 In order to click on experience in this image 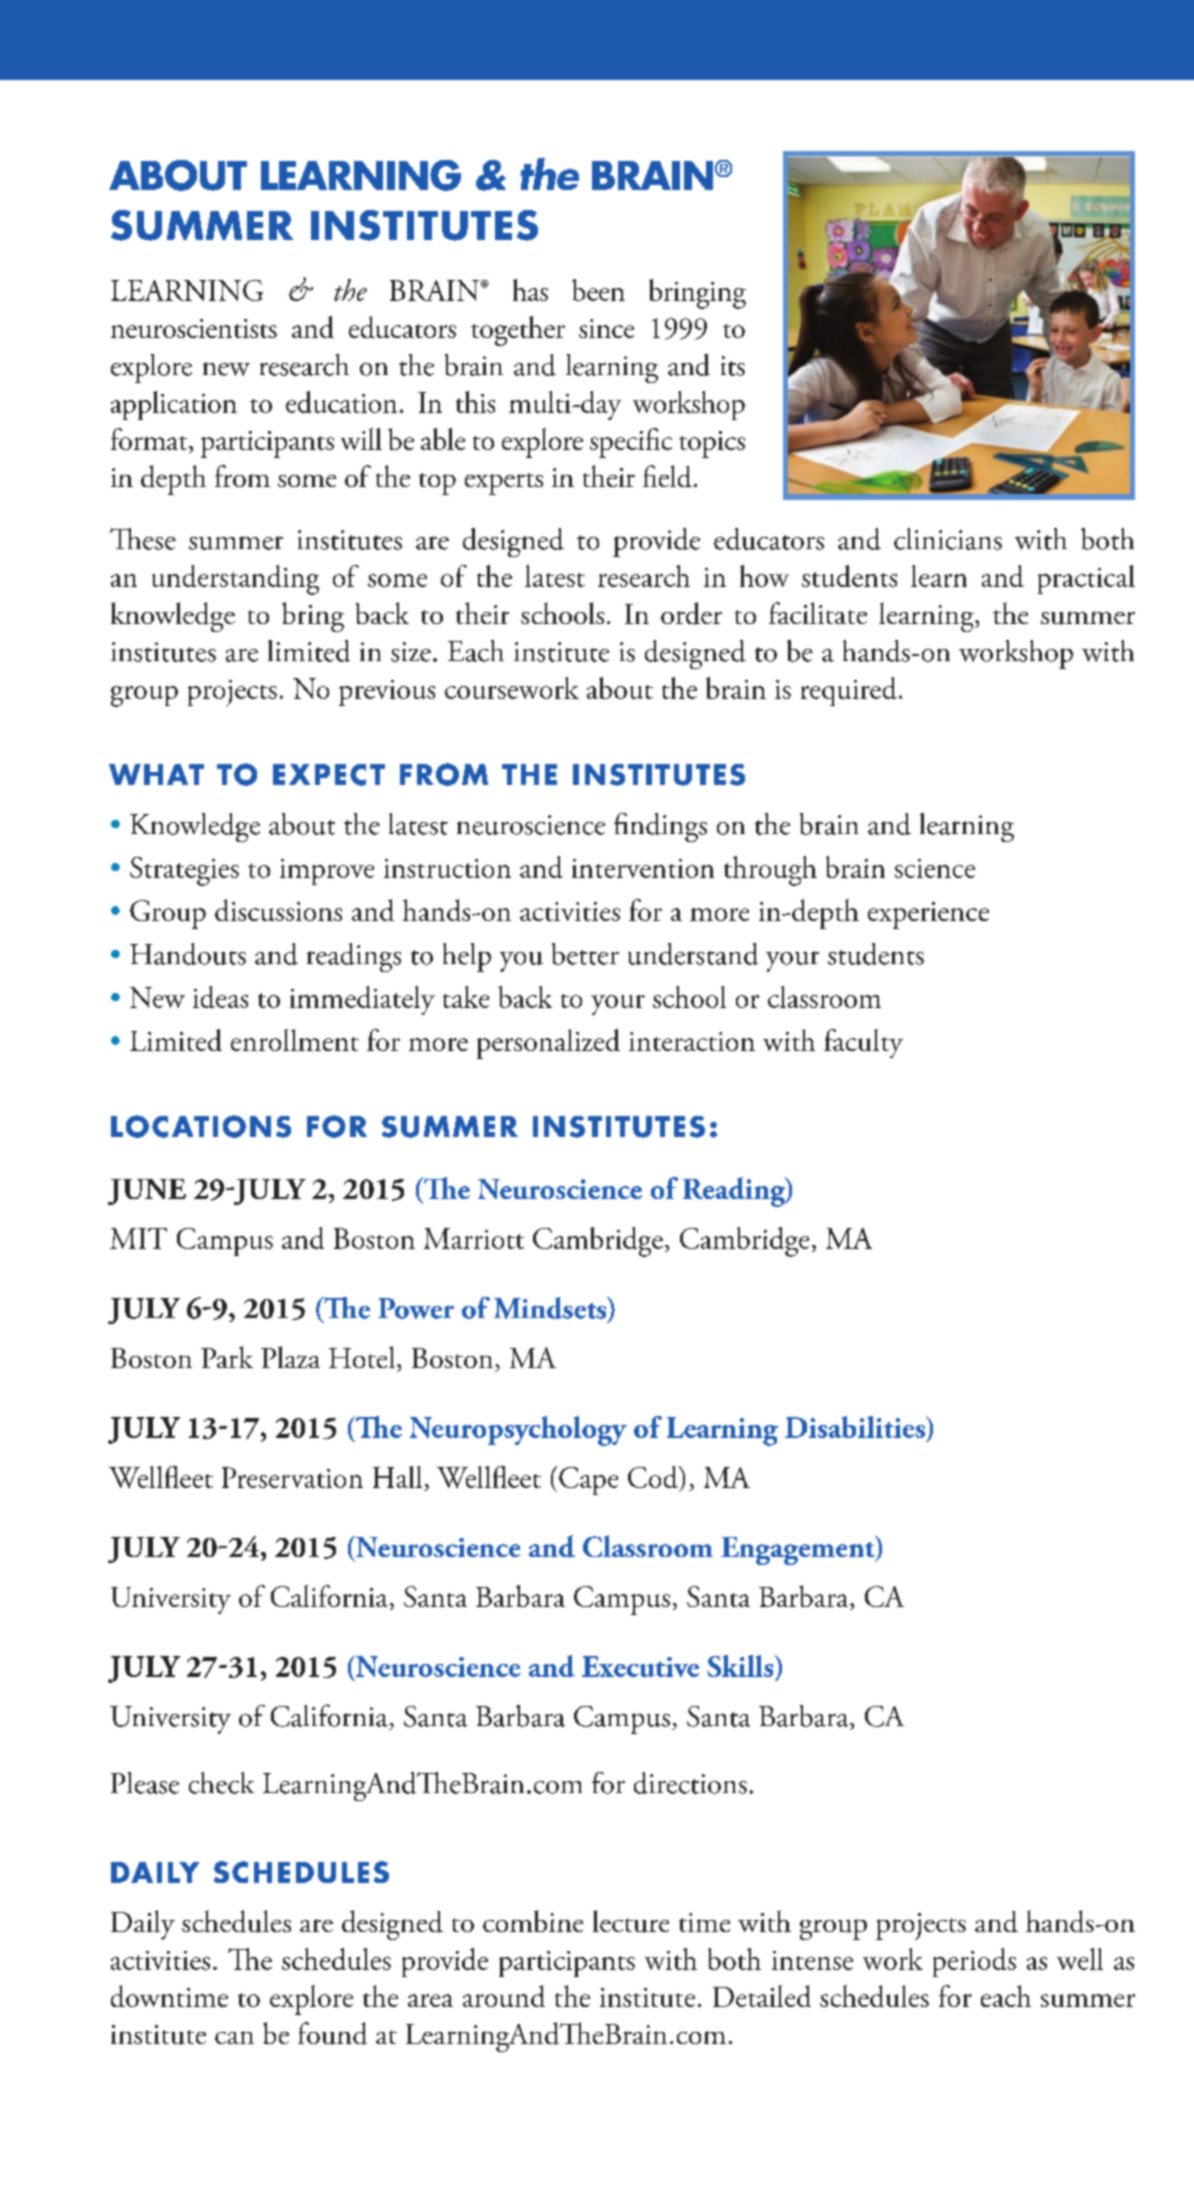, I will do `click(928, 915)`.
